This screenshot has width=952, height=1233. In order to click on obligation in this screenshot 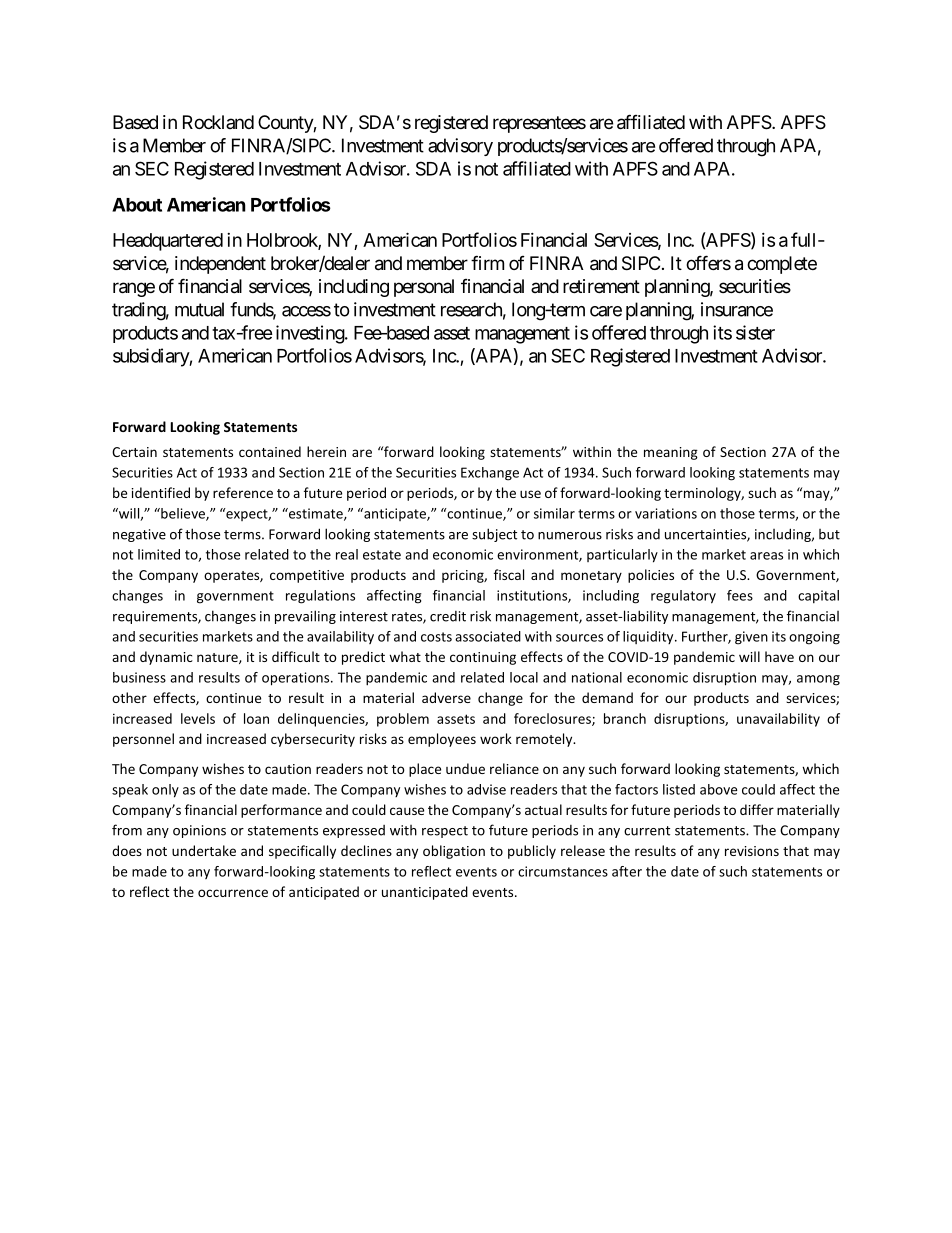, I will do `click(454, 852)`.
